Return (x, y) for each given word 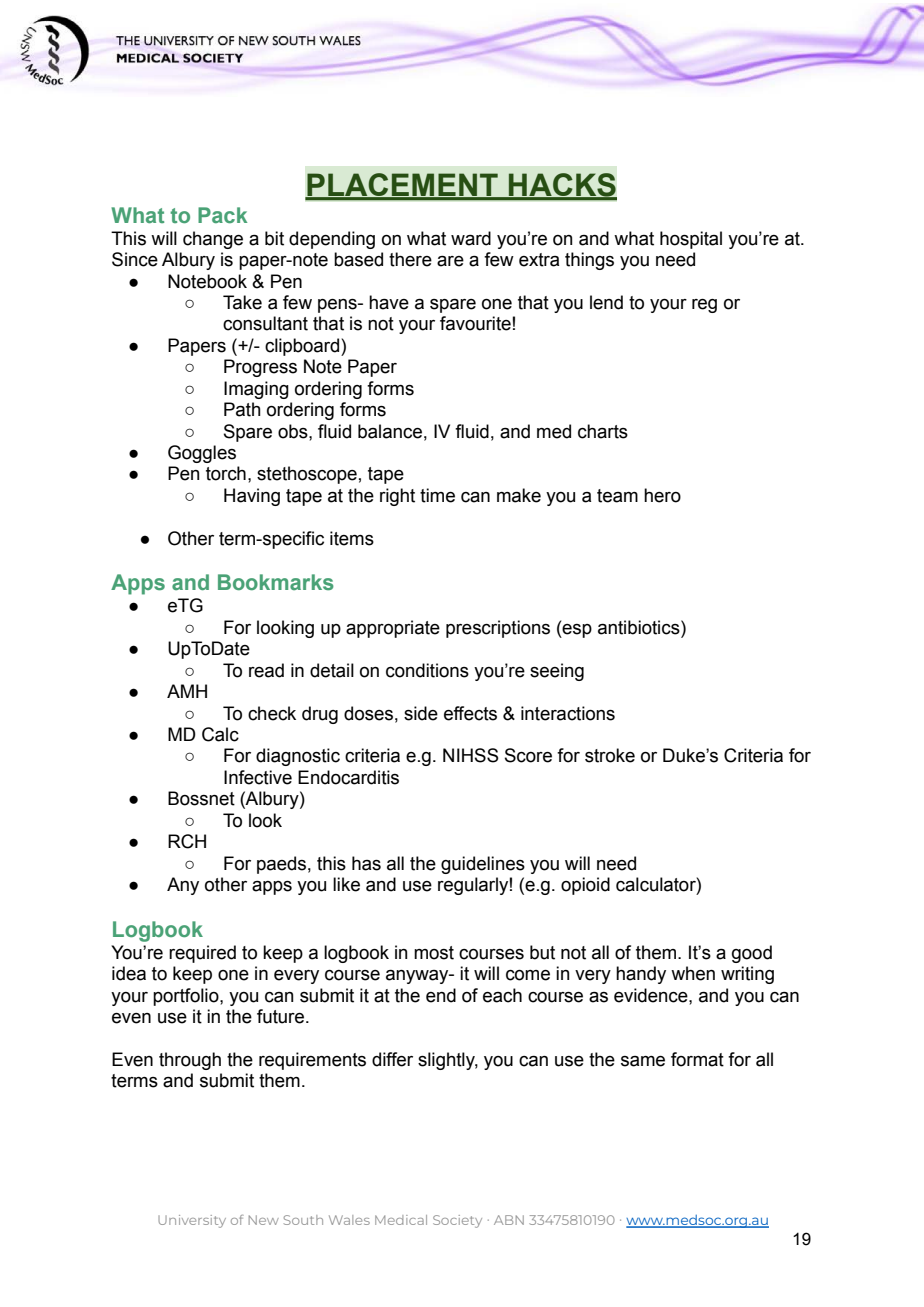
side (421, 713)
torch (226, 473)
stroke (610, 755)
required (202, 954)
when (693, 973)
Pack (222, 215)
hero (662, 495)
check (272, 713)
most (434, 953)
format (697, 1059)
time (437, 495)
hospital (691, 240)
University (192, 1221)
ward (471, 238)
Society (457, 1221)
